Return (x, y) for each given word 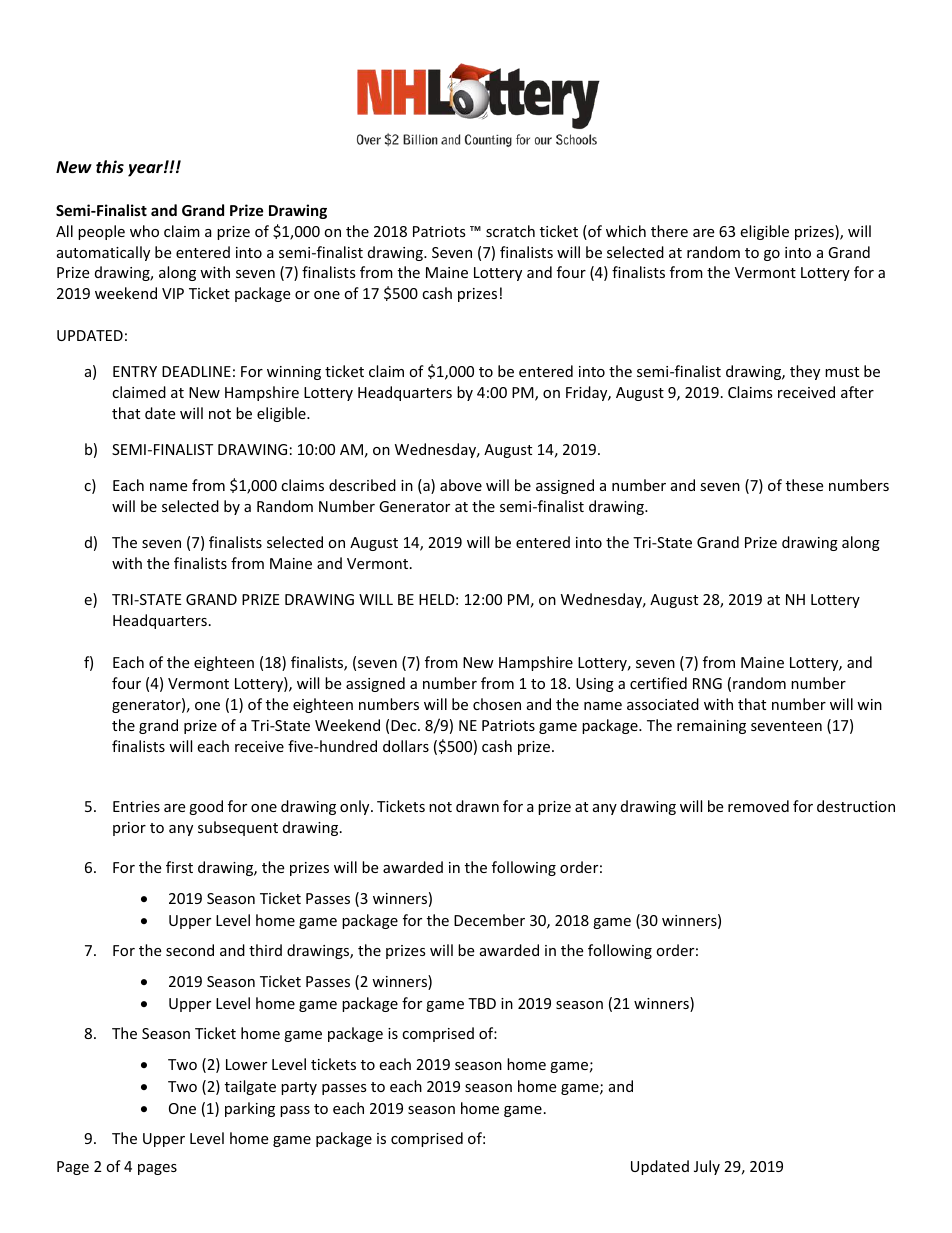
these (804, 485)
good (206, 807)
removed (758, 806)
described (362, 485)
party (299, 1088)
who (144, 231)
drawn (477, 806)
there (669, 231)
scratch (510, 231)
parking (250, 1109)
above (461, 485)
